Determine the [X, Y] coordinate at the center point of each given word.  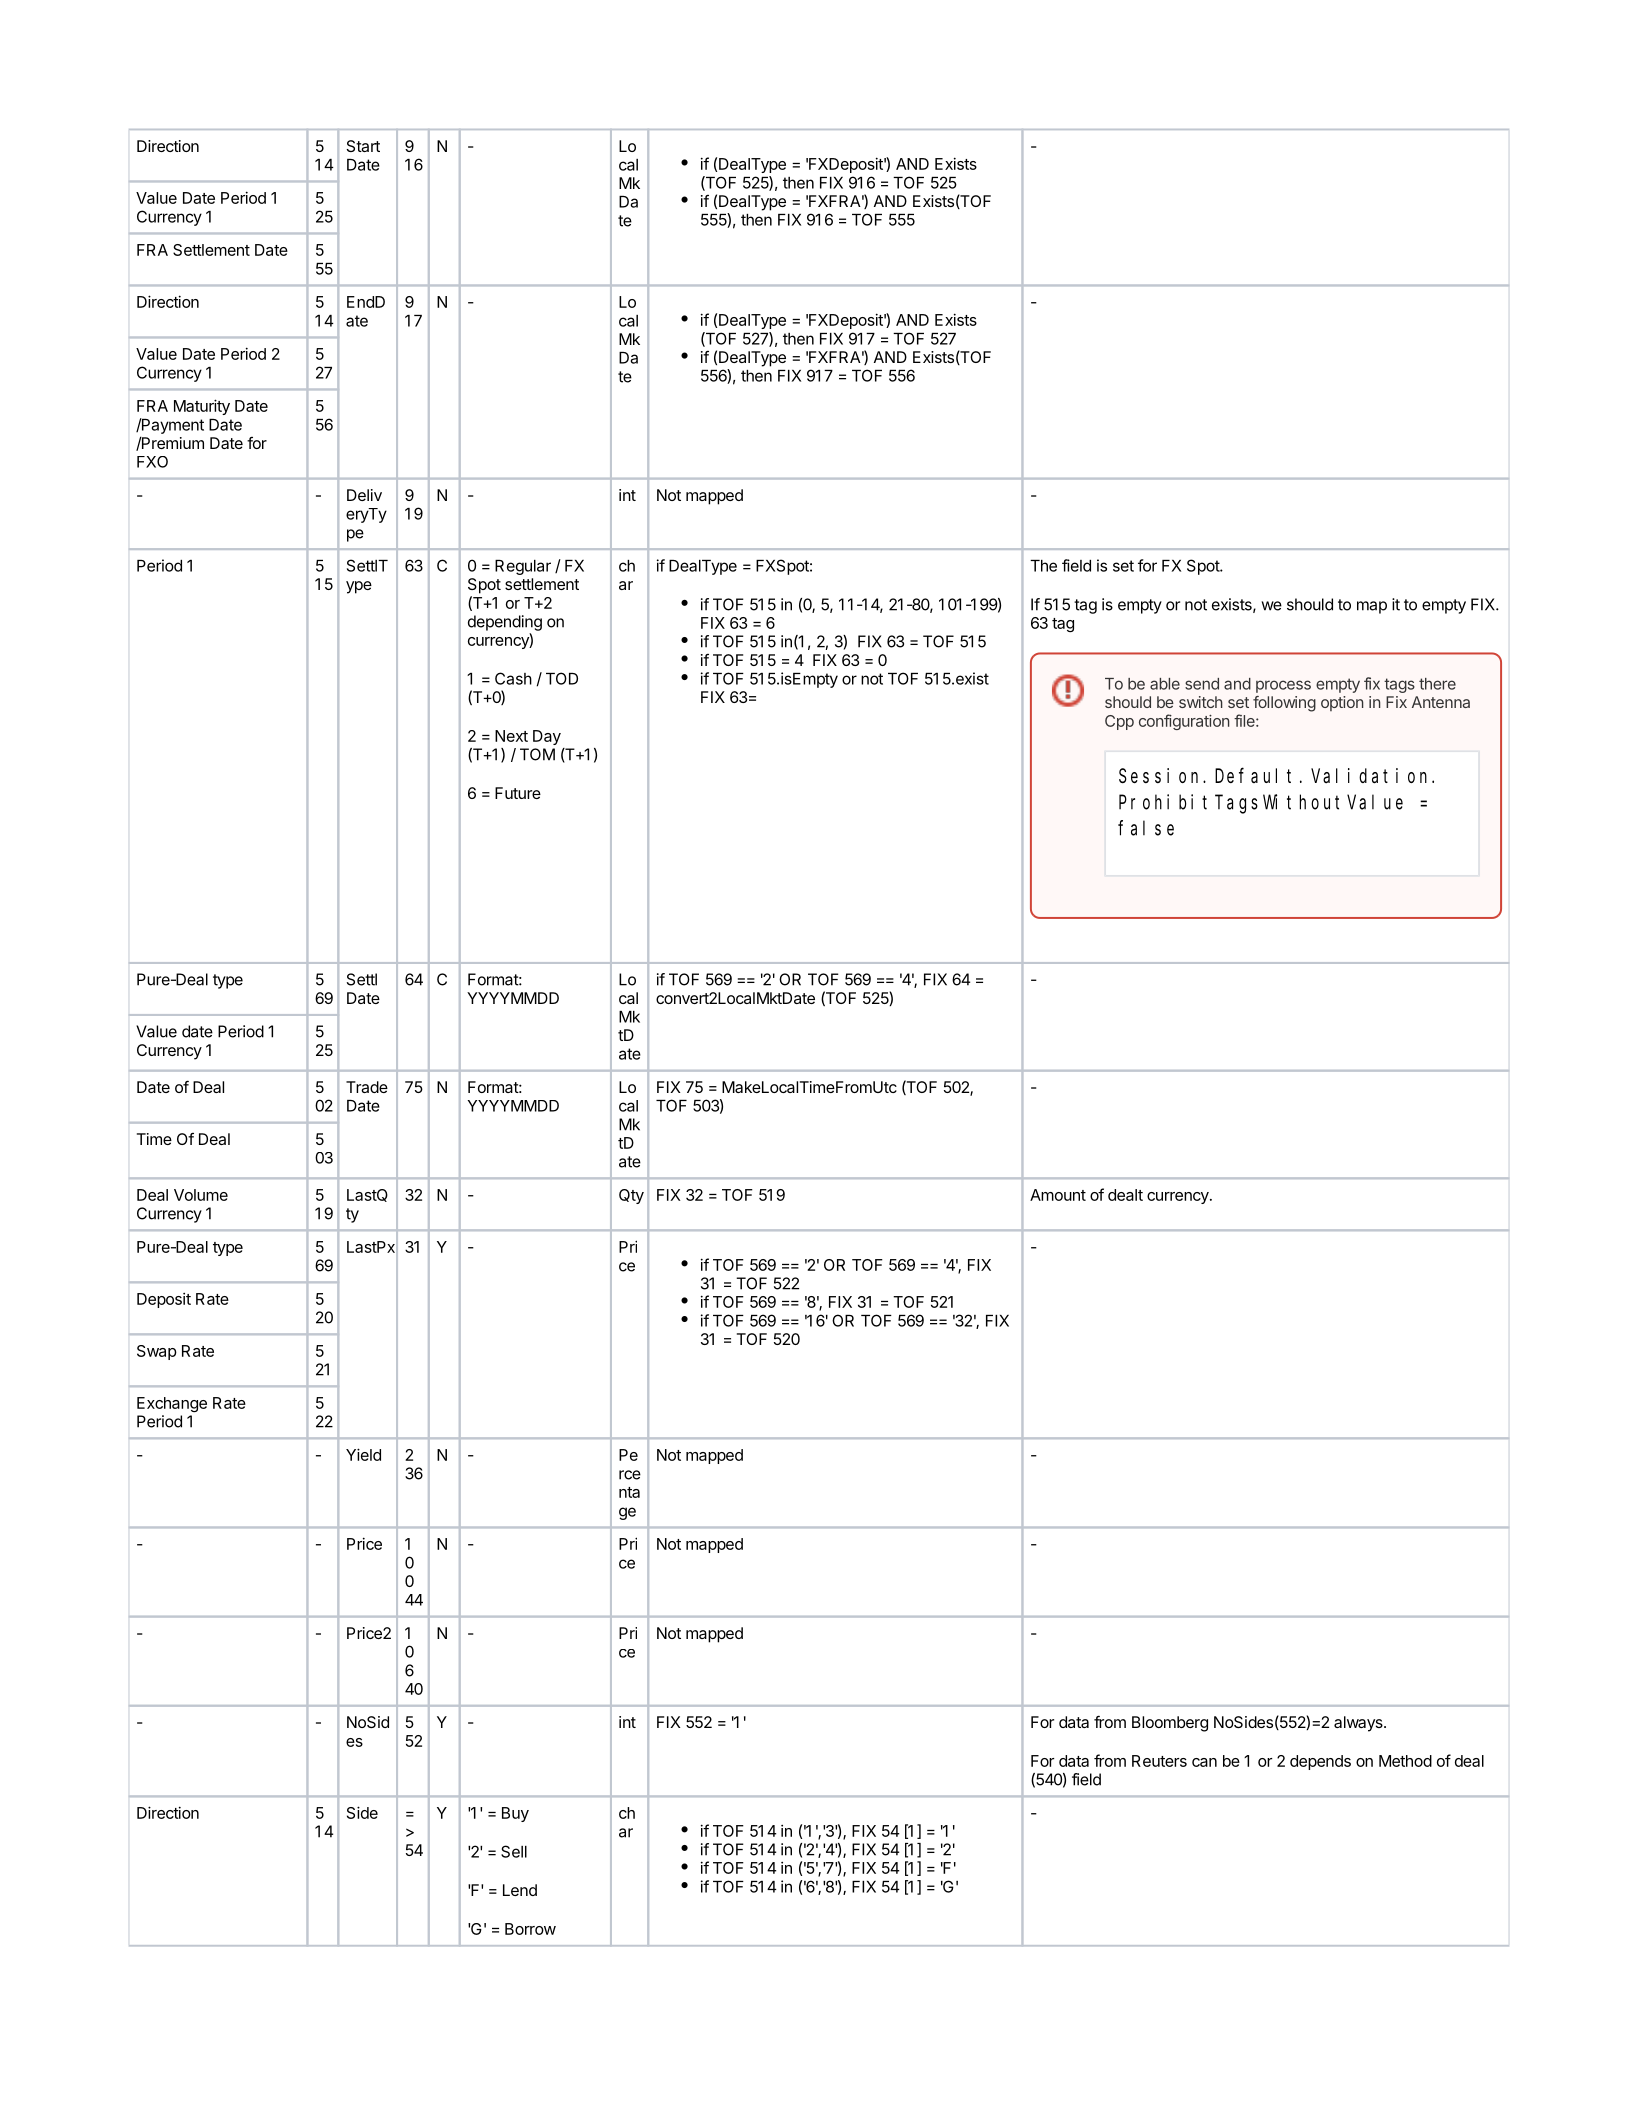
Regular [523, 567]
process [1283, 686]
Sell [514, 1851]
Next [511, 736]
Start [363, 146]
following [1284, 704]
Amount [1058, 1195]
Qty [631, 1196]
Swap [157, 1352]
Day [547, 737]
